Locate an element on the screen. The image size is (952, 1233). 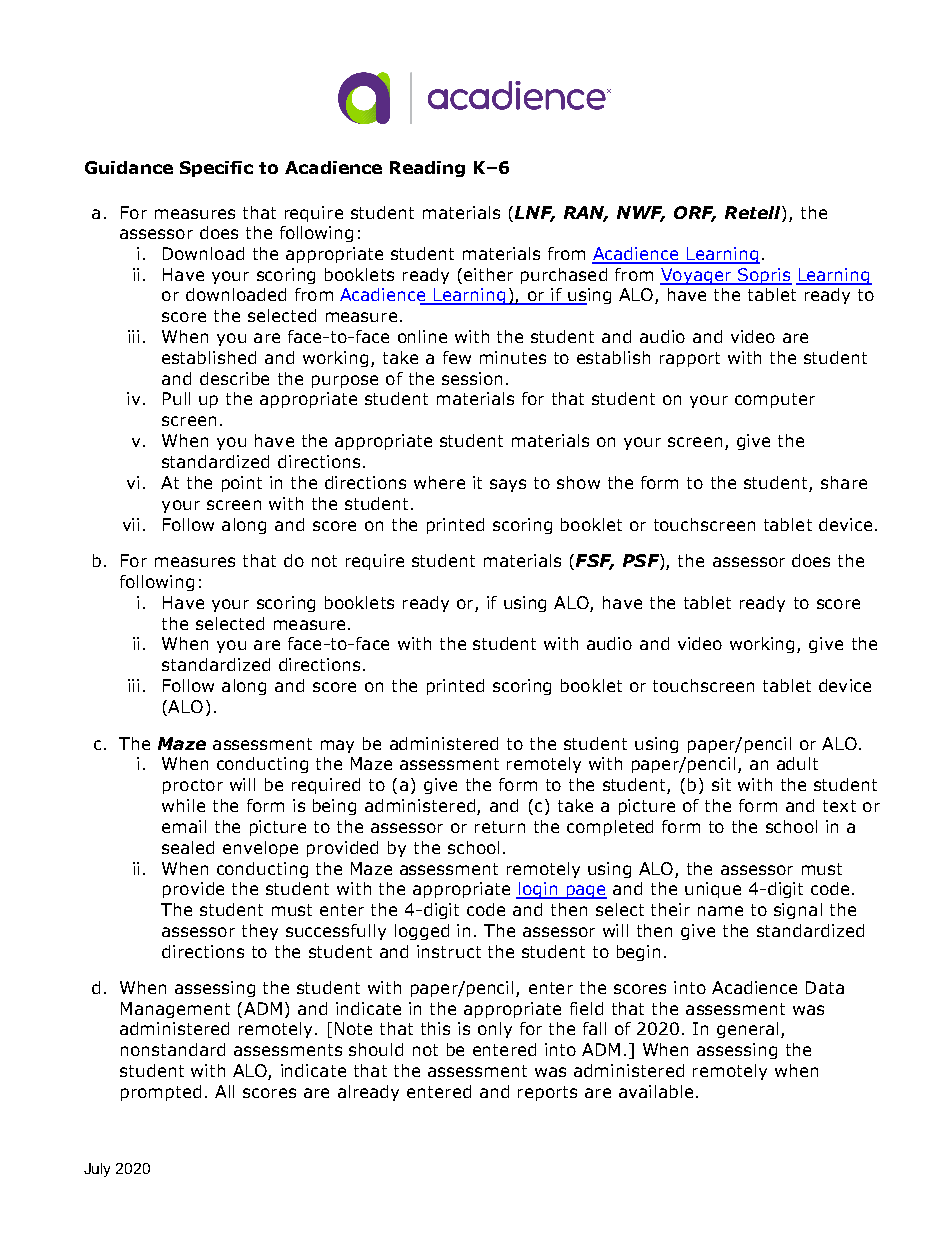
reports is located at coordinates (547, 1093).
